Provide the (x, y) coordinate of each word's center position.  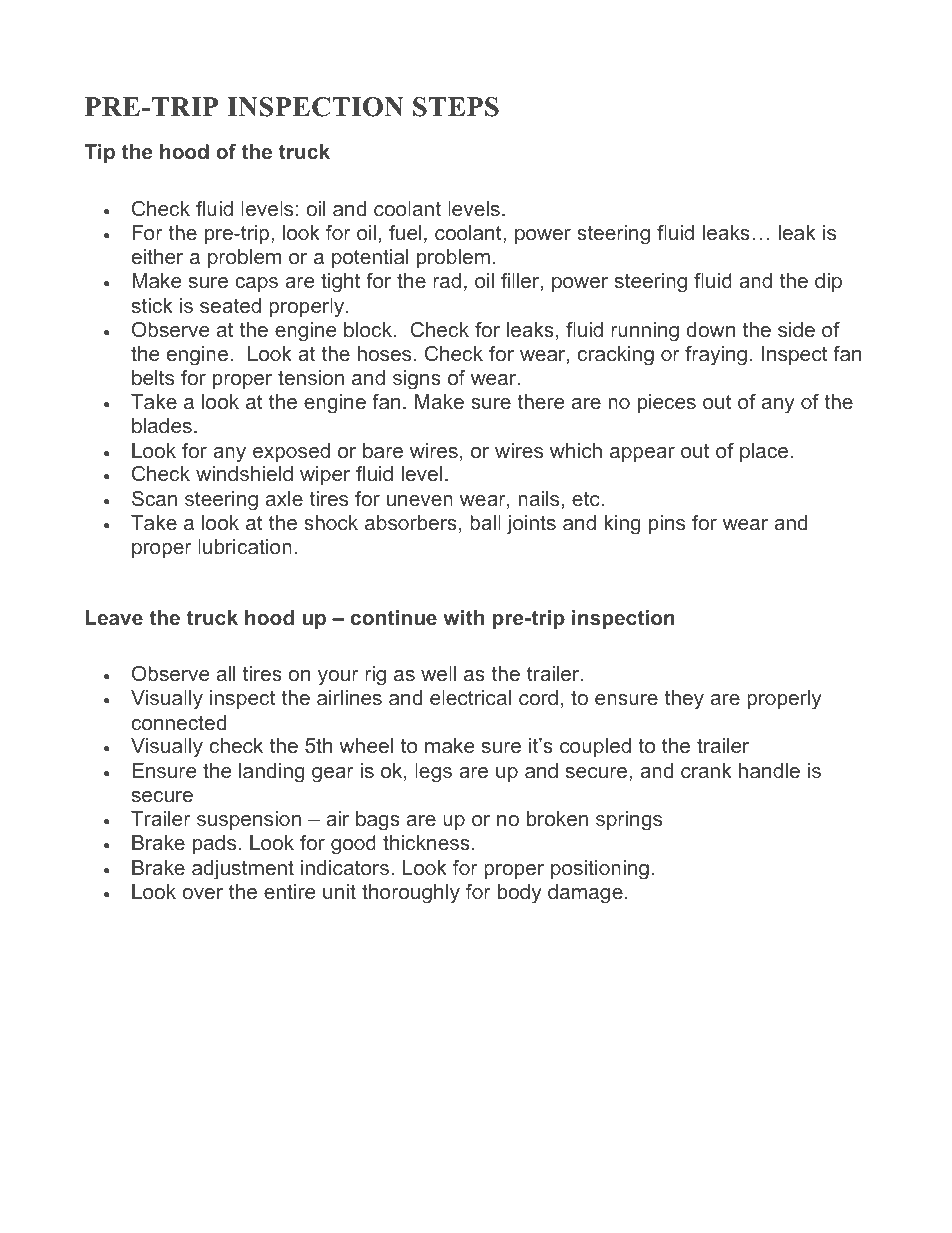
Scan (154, 498)
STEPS (456, 107)
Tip (99, 153)
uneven (420, 500)
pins (667, 524)
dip (828, 282)
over (202, 893)
